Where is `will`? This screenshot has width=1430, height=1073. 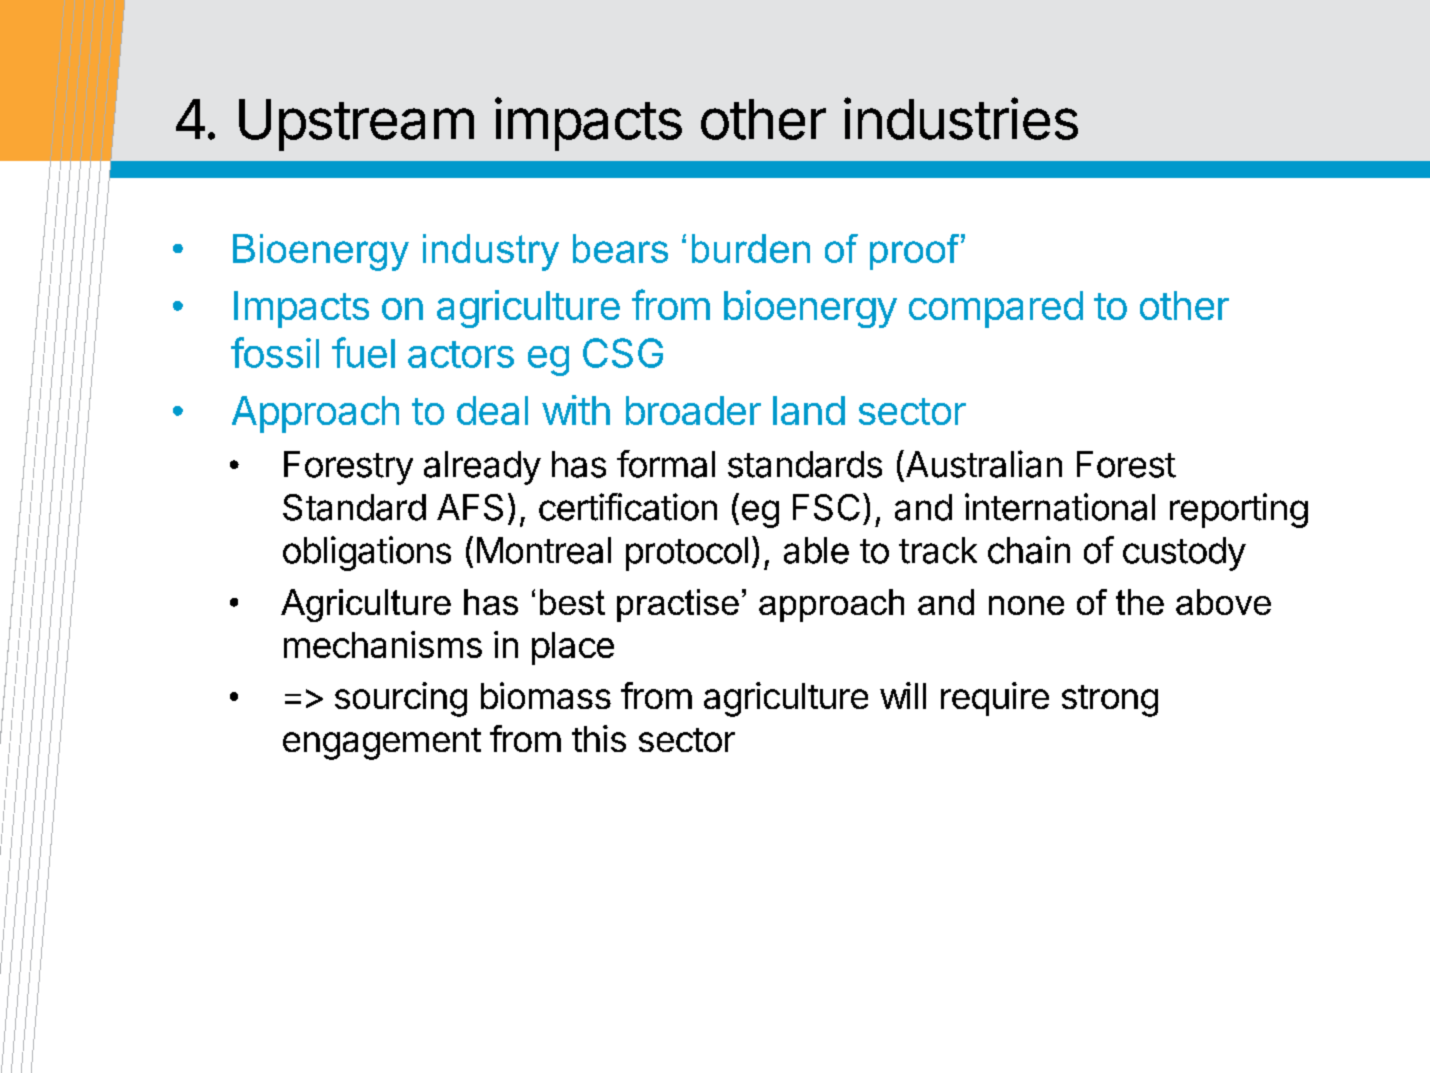
will is located at coordinates (903, 695).
